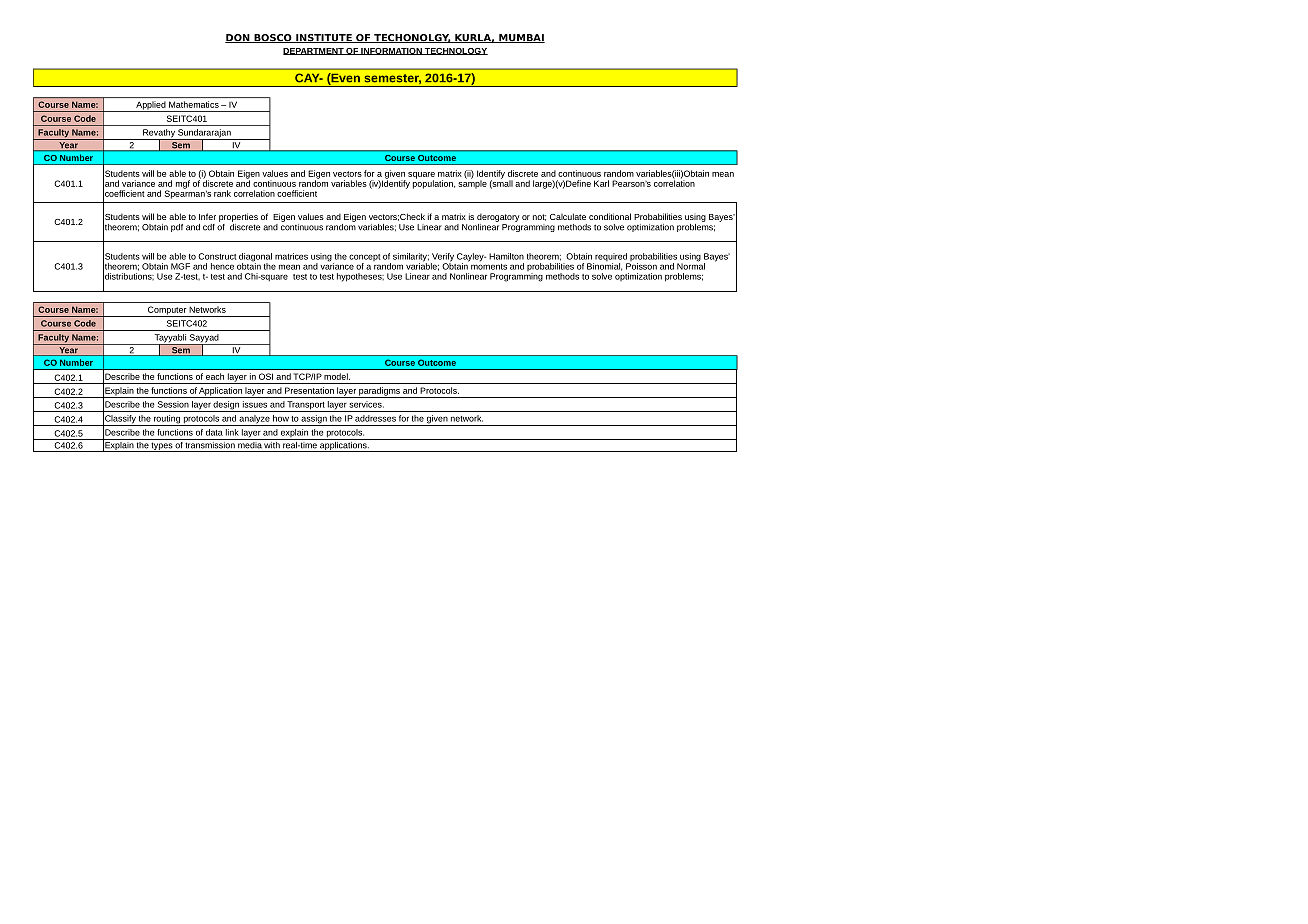 This screenshot has width=1308, height=924. Describe the element at coordinates (217, 256) in the screenshot. I see `Construct` at that location.
